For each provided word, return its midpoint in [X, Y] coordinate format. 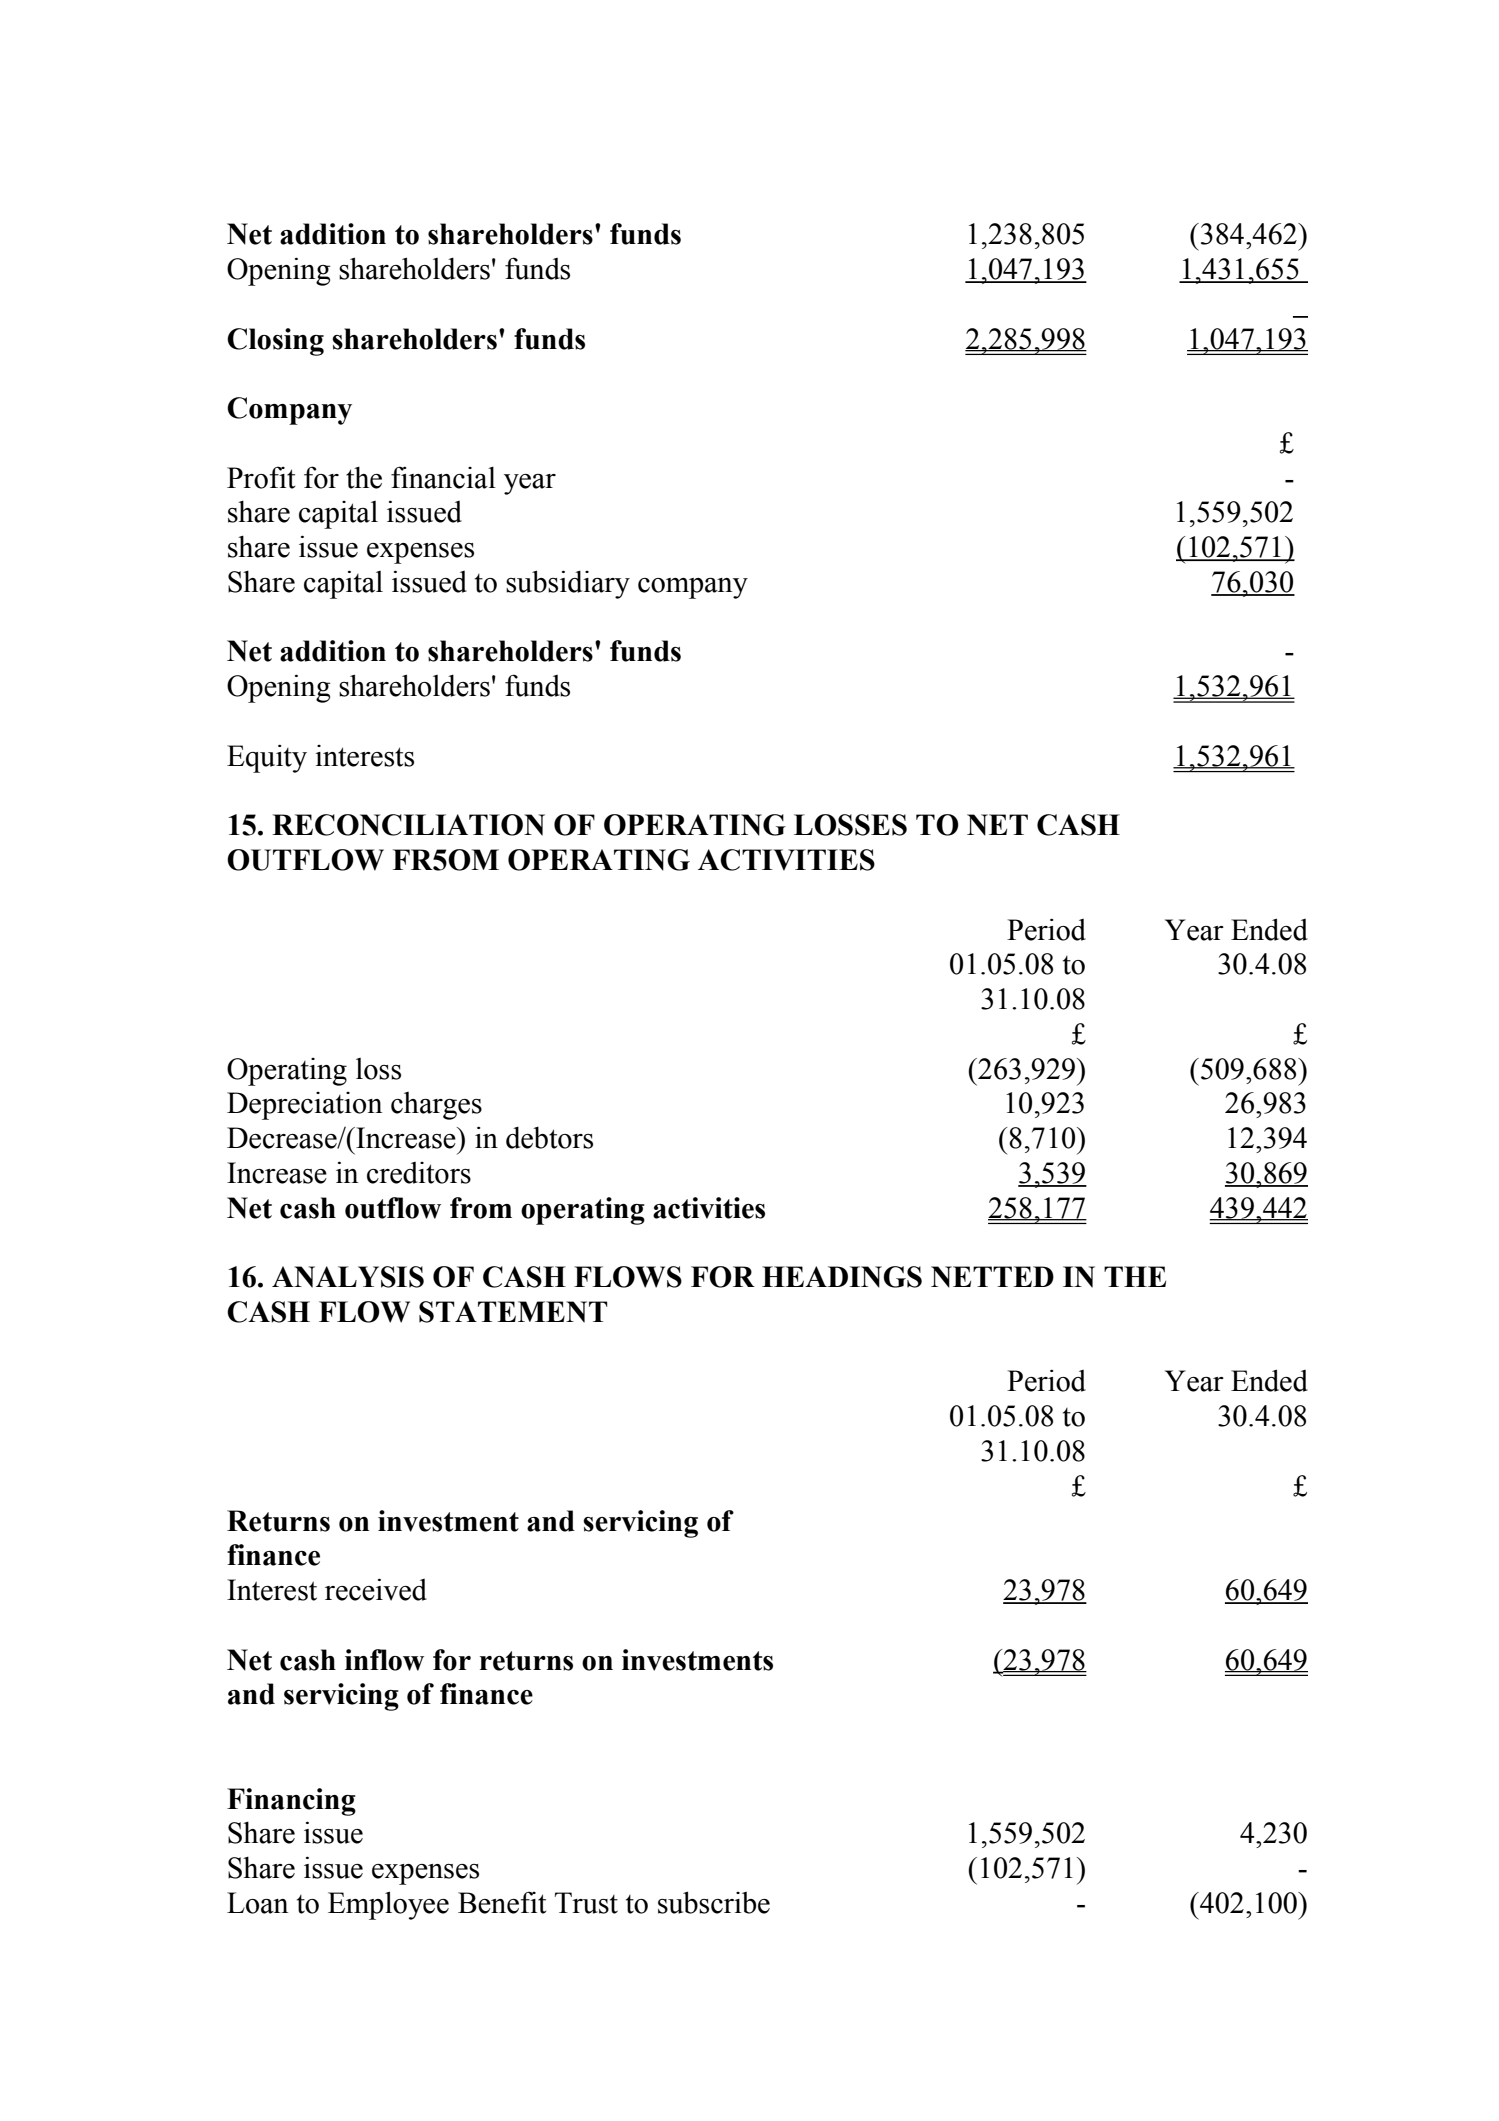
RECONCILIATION [408, 825]
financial [443, 477]
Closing [275, 342]
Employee [388, 1905]
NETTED [992, 1277]
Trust [586, 1903]
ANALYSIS [348, 1277]
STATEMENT [513, 1312]
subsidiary [568, 584]
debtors [549, 1137]
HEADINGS [842, 1277]
